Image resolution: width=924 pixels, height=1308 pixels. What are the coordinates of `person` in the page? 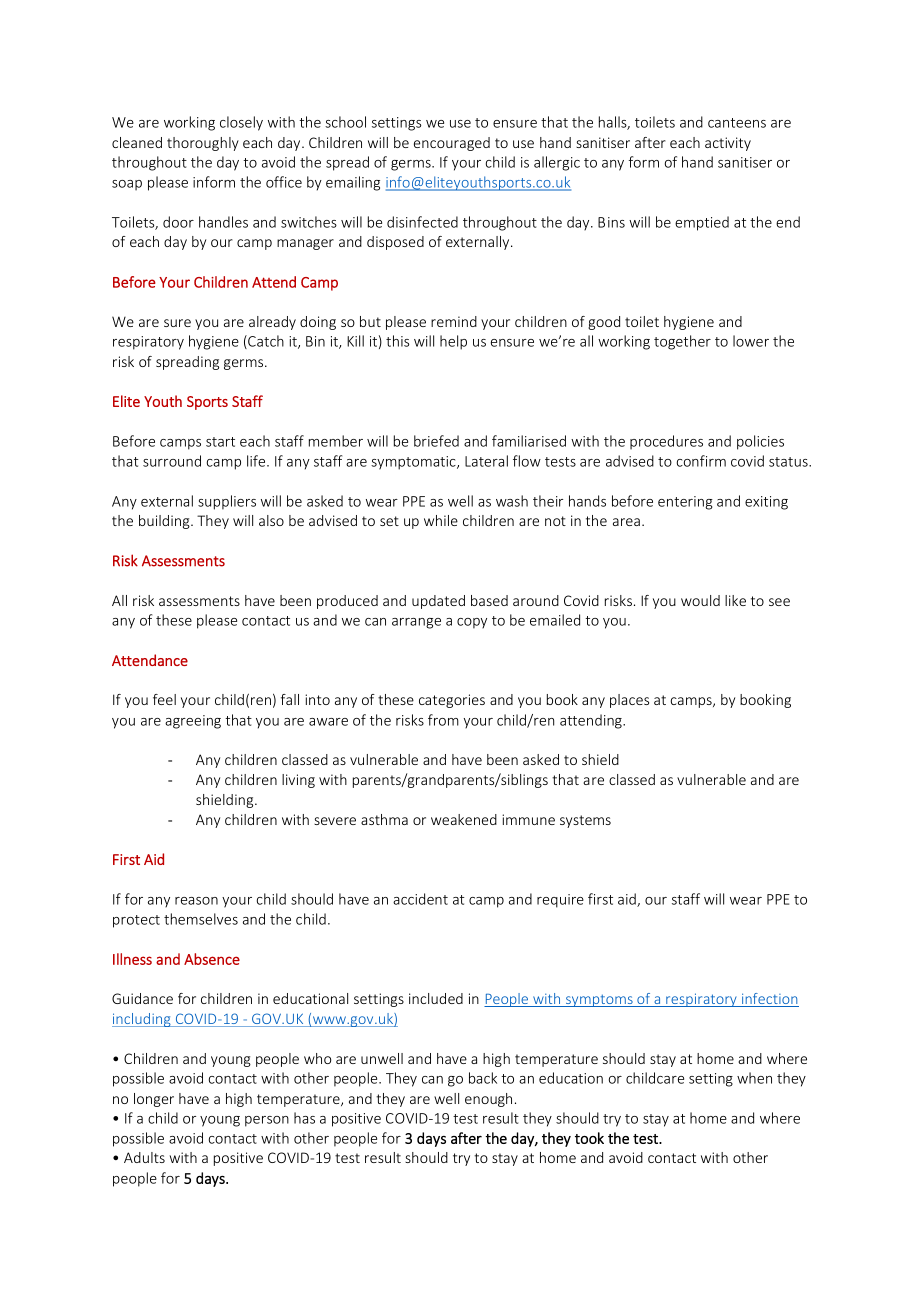 It's located at (267, 1121).
